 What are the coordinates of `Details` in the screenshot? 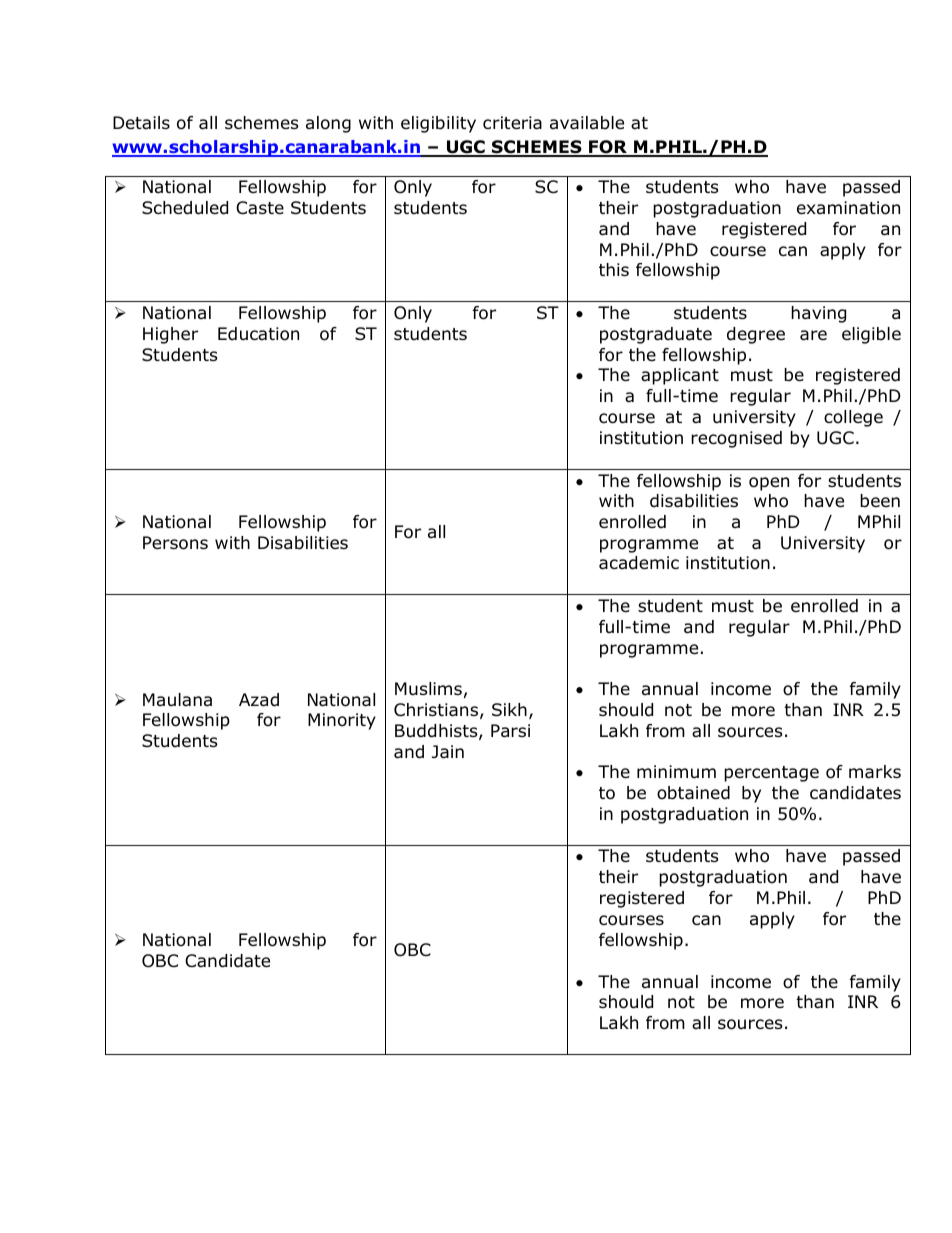 It's located at (141, 123).
